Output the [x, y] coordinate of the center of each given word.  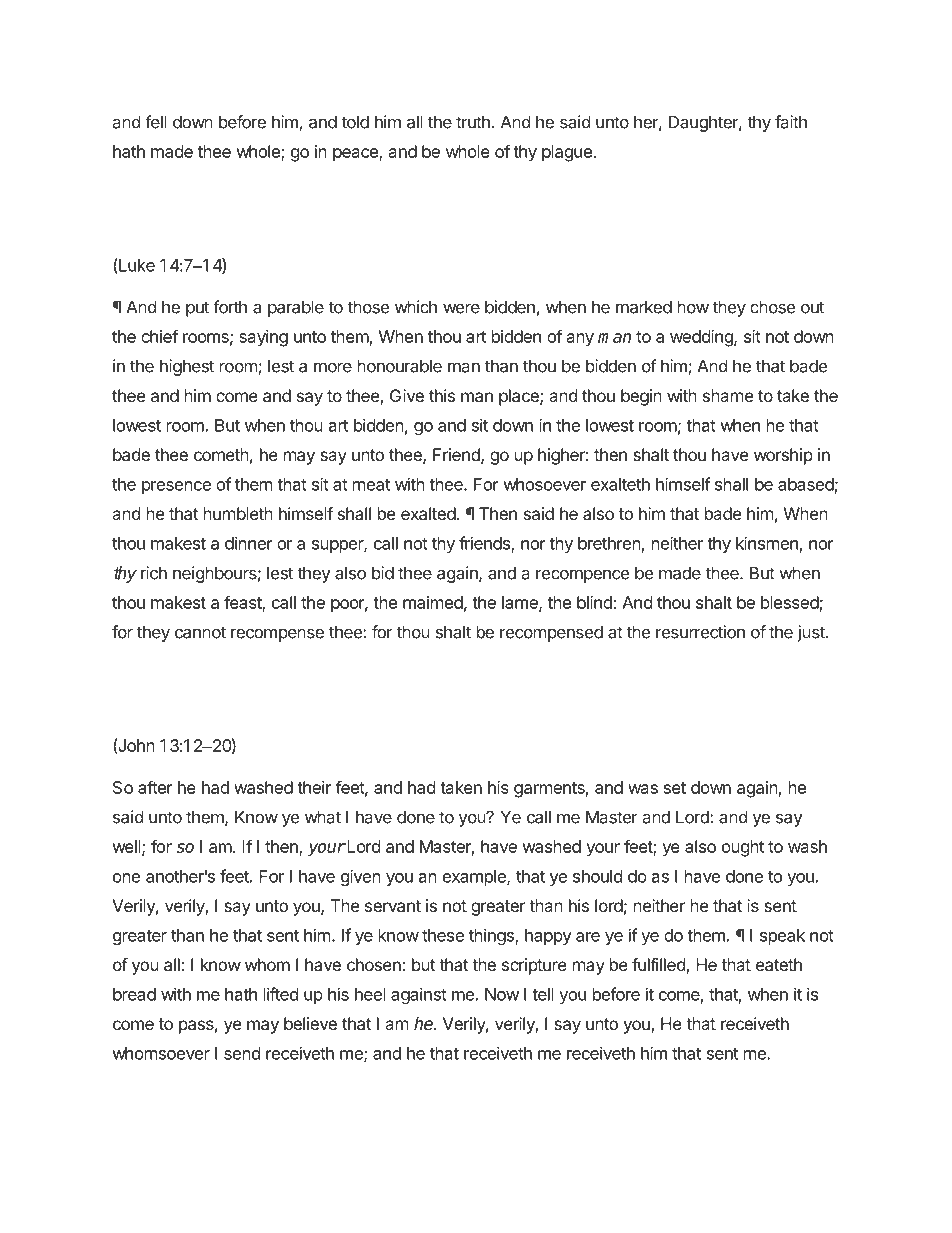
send [242, 1053]
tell [543, 994]
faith [791, 122]
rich [154, 573]
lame [521, 603]
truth [473, 122]
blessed [790, 602]
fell [156, 122]
